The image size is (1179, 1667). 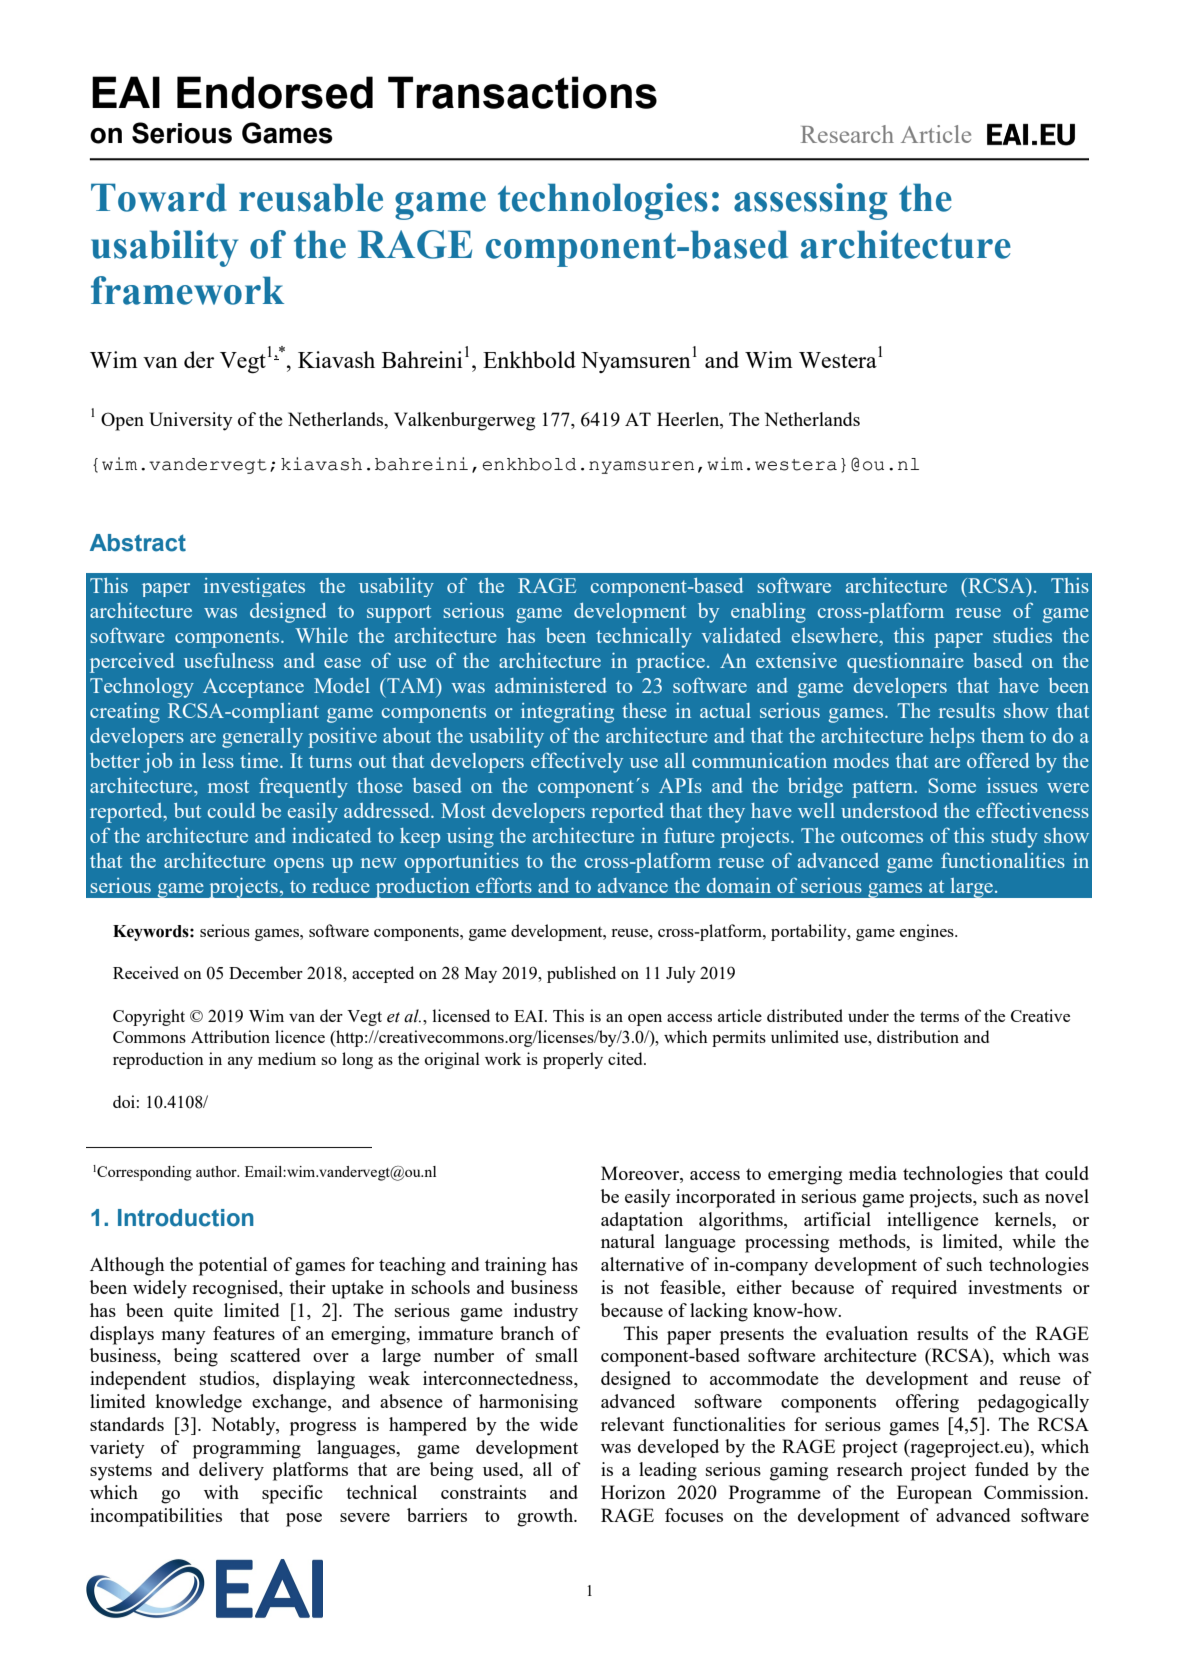 I want to click on effectively, so click(x=577, y=762).
